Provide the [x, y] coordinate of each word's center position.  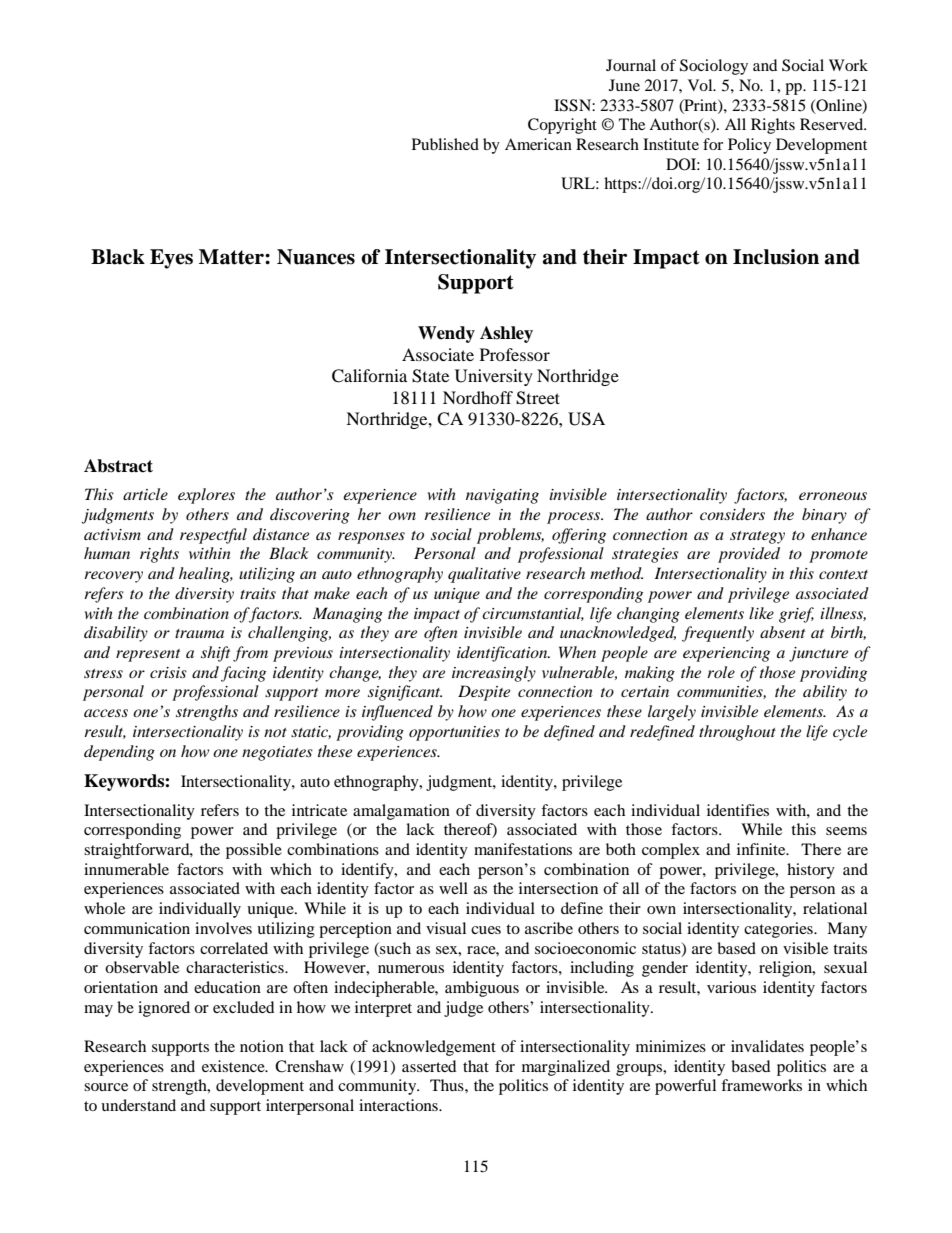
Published [445, 144]
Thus [448, 1085]
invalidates [767, 1046]
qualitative [484, 575]
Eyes [171, 259]
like [761, 613]
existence [234, 1066]
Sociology [714, 67]
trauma [199, 633]
